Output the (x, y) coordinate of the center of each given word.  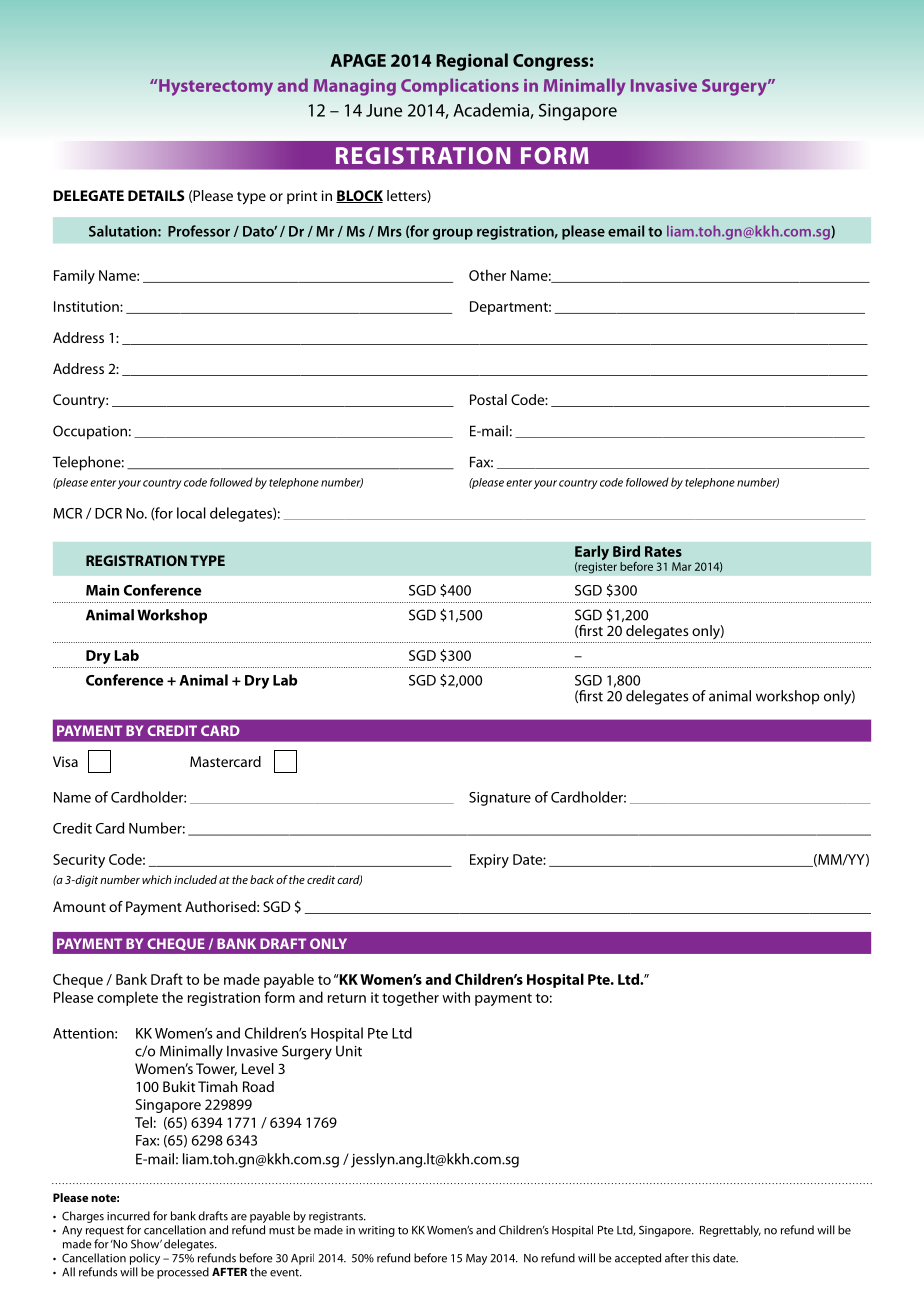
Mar (682, 566)
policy (145, 1259)
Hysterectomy (216, 87)
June (384, 110)
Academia (492, 111)
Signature (500, 799)
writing (376, 1231)
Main (102, 590)
